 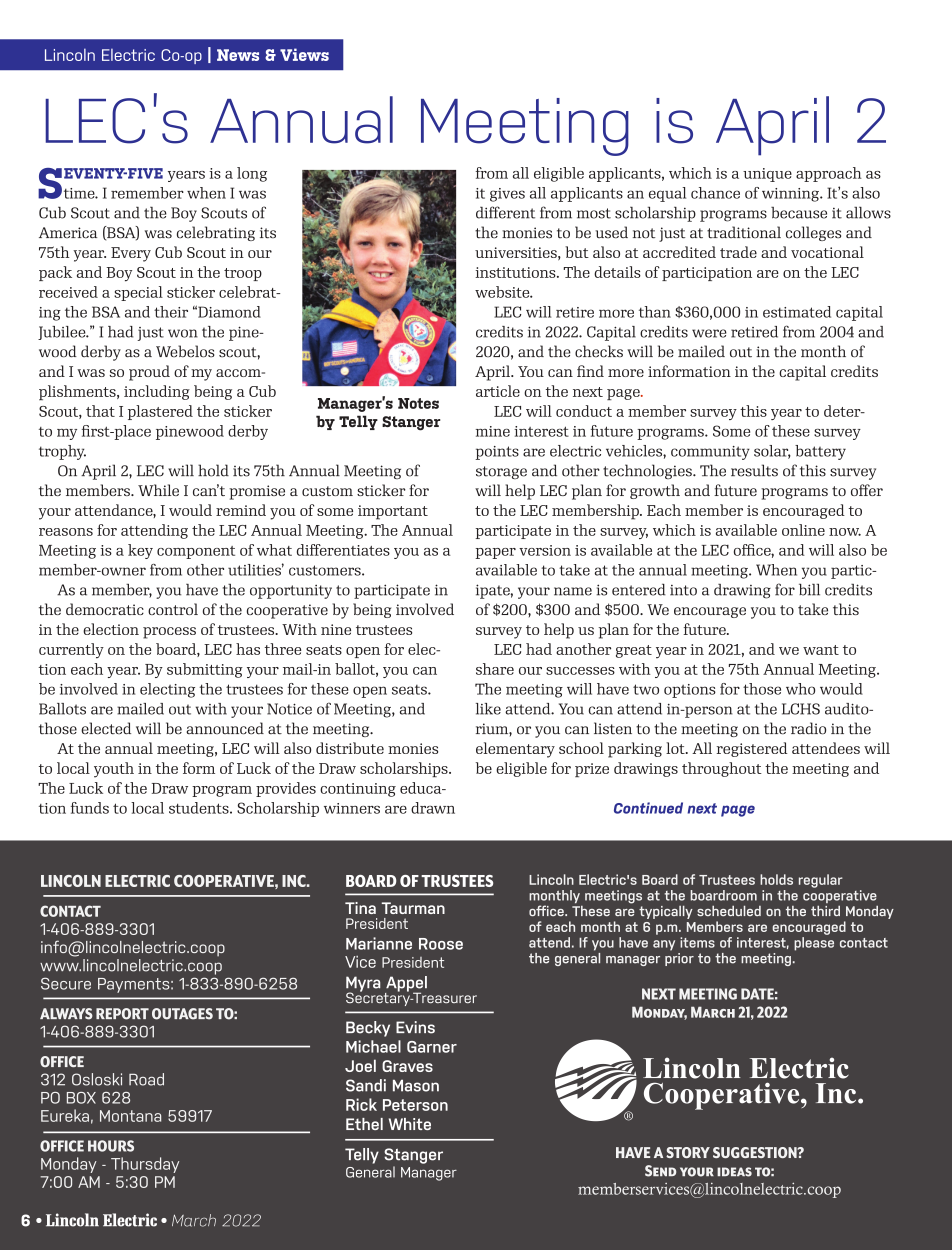 What do you see at coordinates (173, 609) in the screenshot?
I see `control` at bounding box center [173, 609].
